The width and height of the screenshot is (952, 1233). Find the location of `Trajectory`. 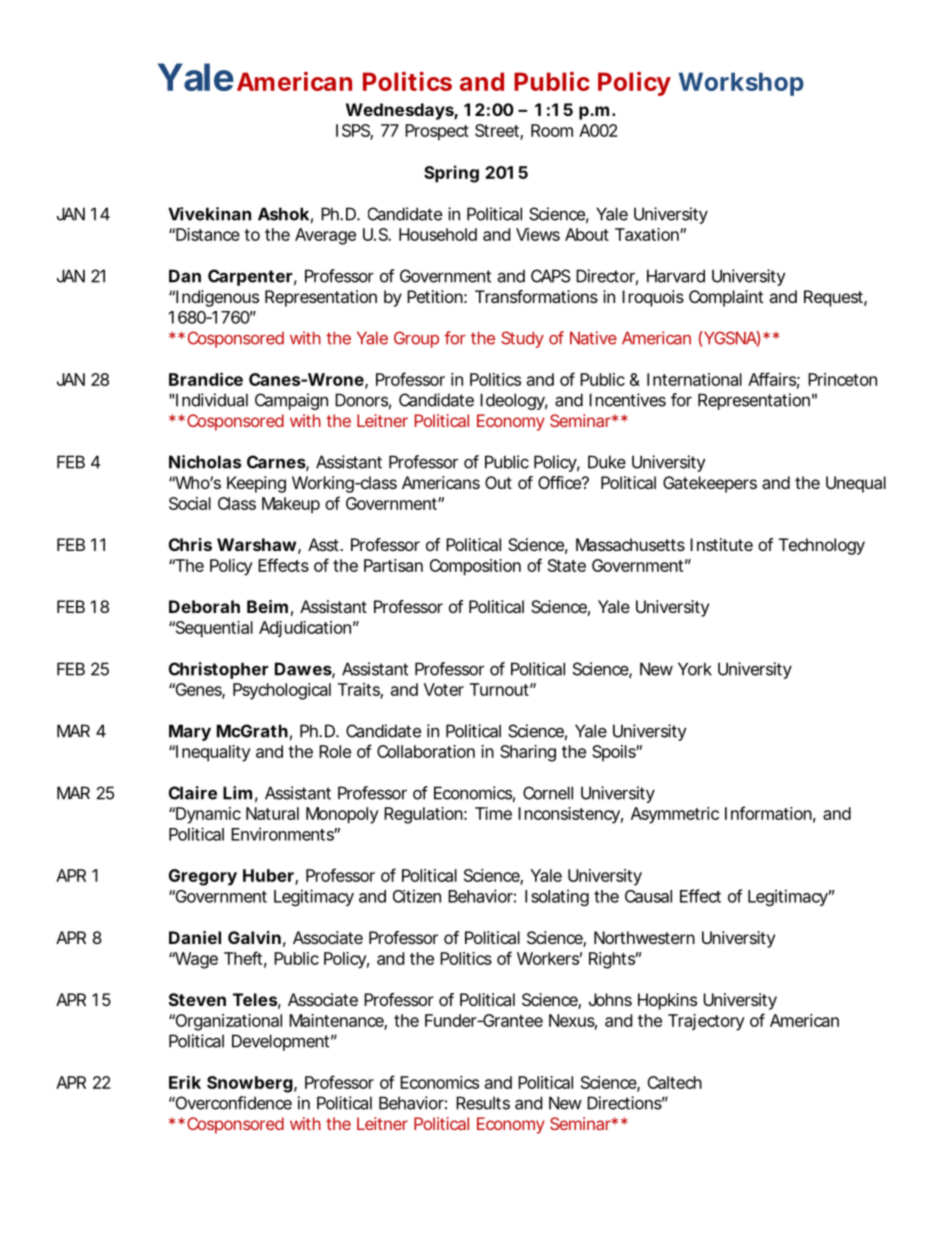

Trajectory is located at coordinates (706, 1022).
